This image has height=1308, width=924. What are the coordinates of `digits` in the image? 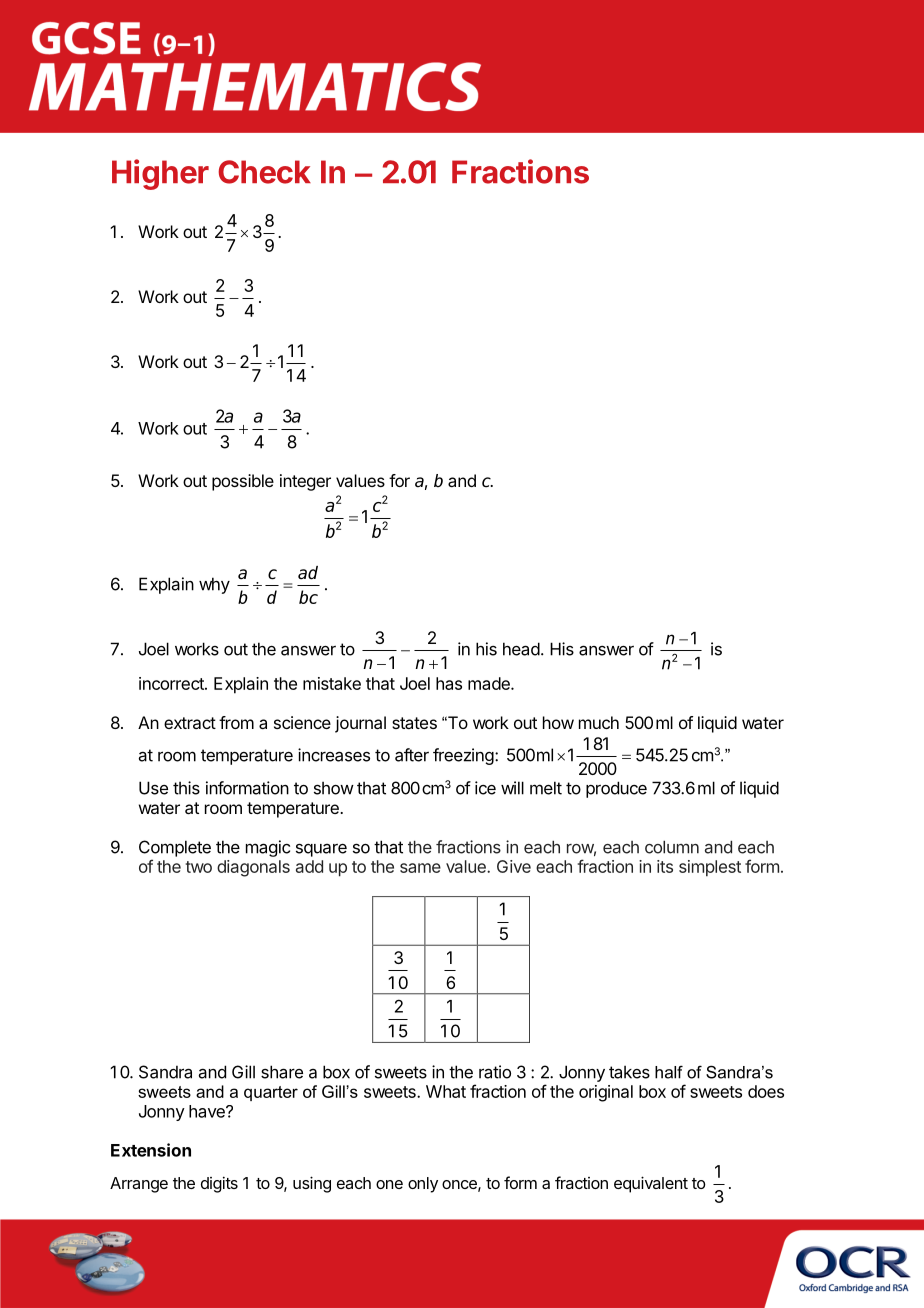 It's located at (219, 1184).
